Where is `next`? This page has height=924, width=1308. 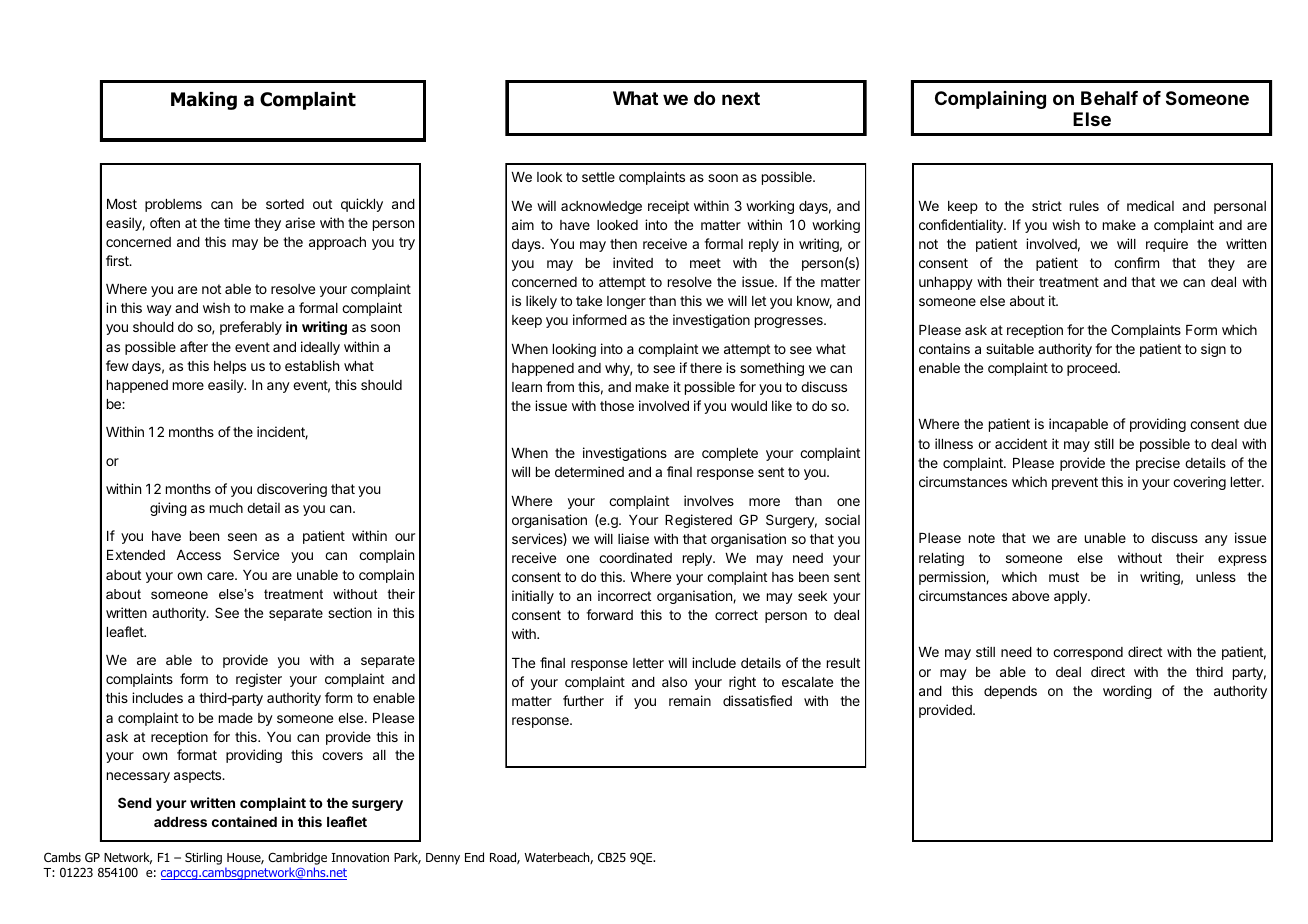 next is located at coordinates (741, 98).
